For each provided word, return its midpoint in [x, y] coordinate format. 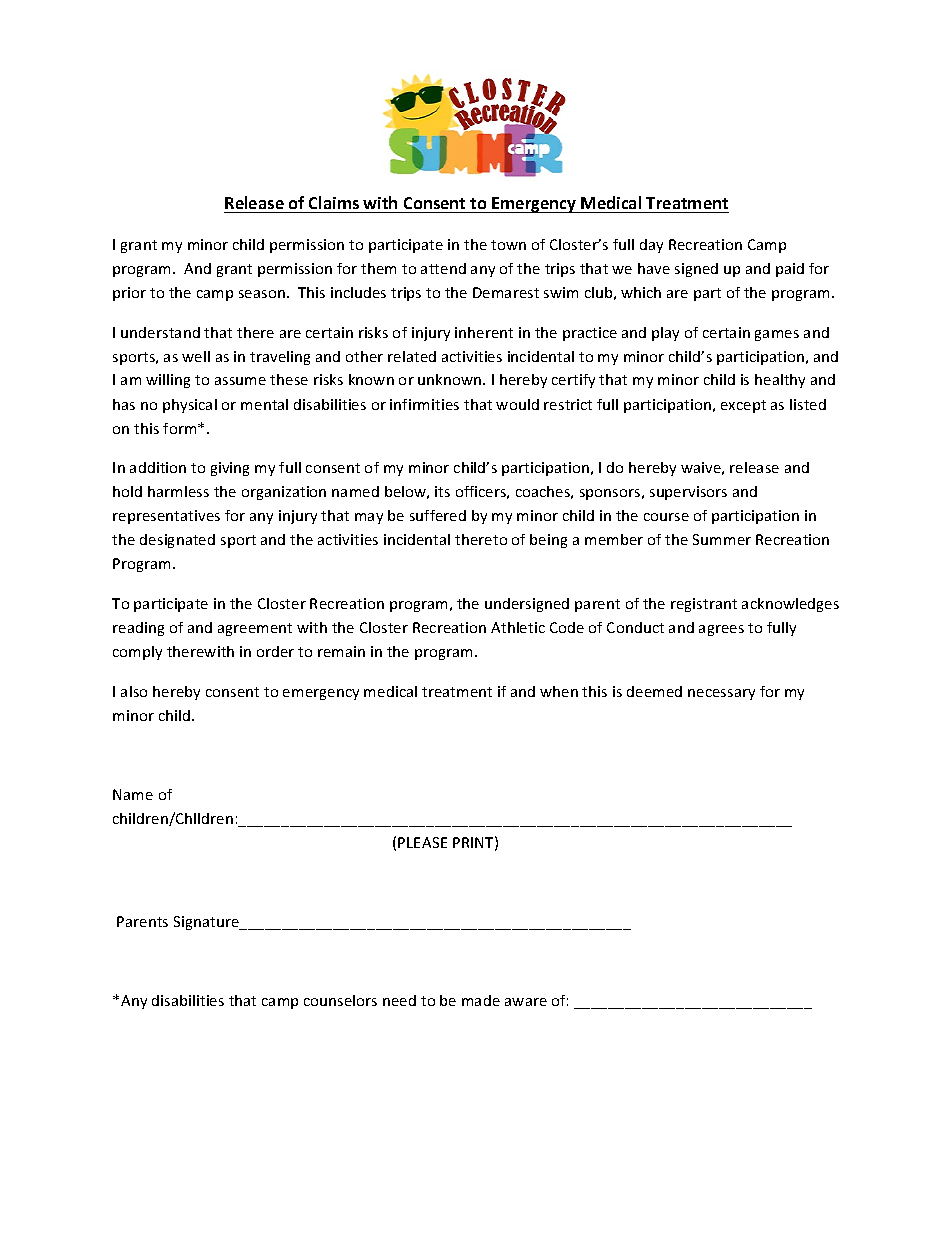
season [262, 294]
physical [190, 406]
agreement [255, 629]
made [481, 1000]
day [651, 246]
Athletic [518, 627]
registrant [704, 605]
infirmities [424, 404]
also [134, 691]
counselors [340, 1000]
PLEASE [422, 842]
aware [526, 1002]
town [508, 245]
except [743, 406]
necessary [721, 694]
